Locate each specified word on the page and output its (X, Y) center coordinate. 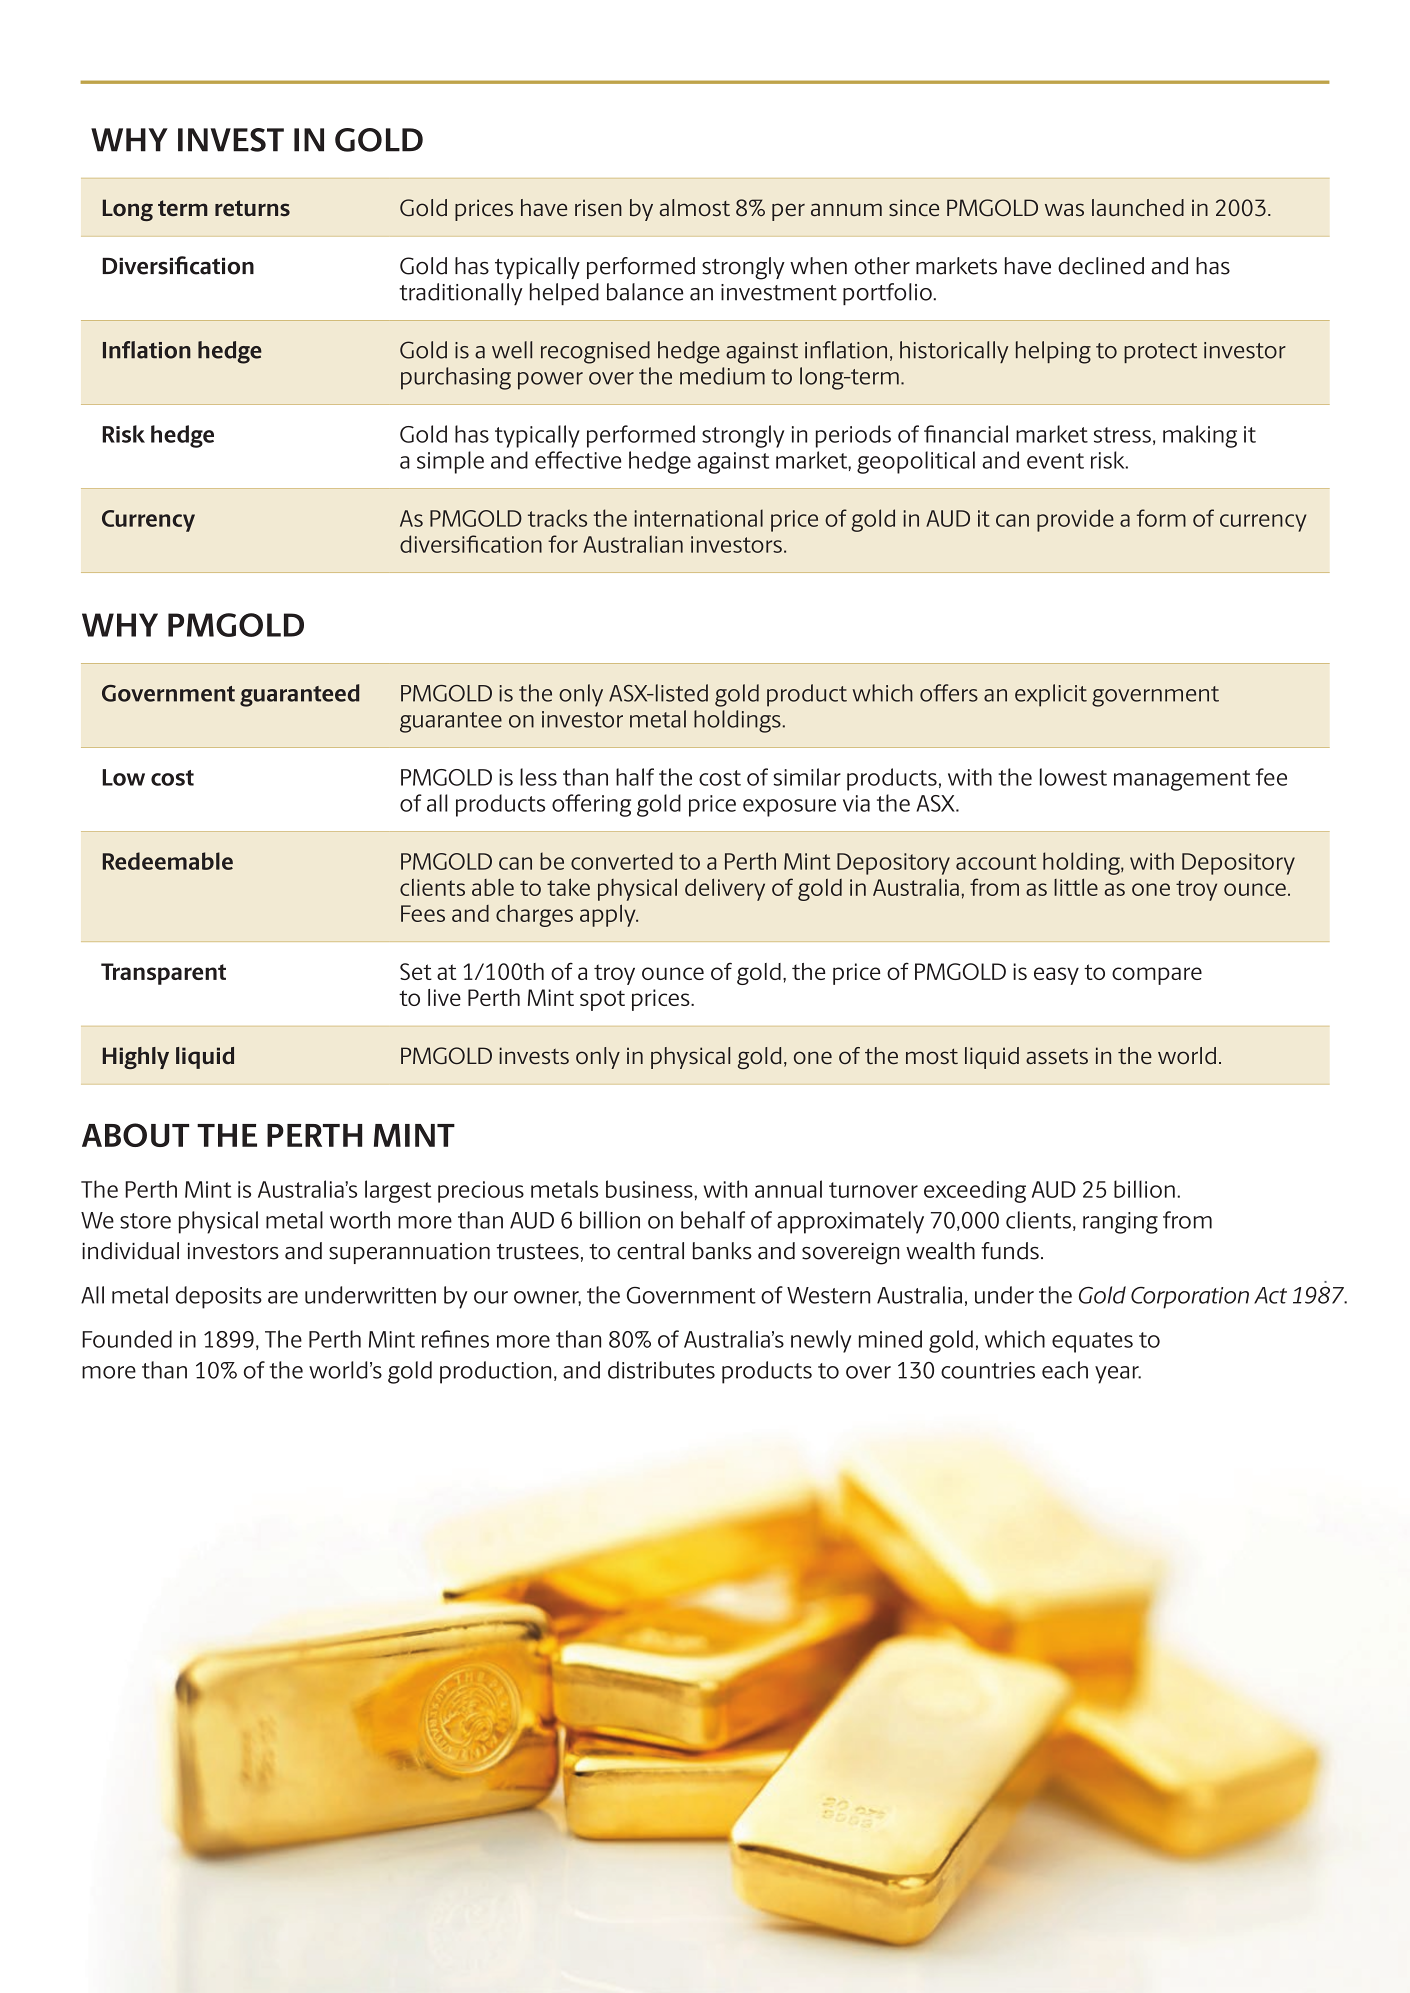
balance (645, 292)
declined (1101, 266)
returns (252, 208)
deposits (219, 1297)
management (1182, 780)
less (538, 777)
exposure (789, 808)
